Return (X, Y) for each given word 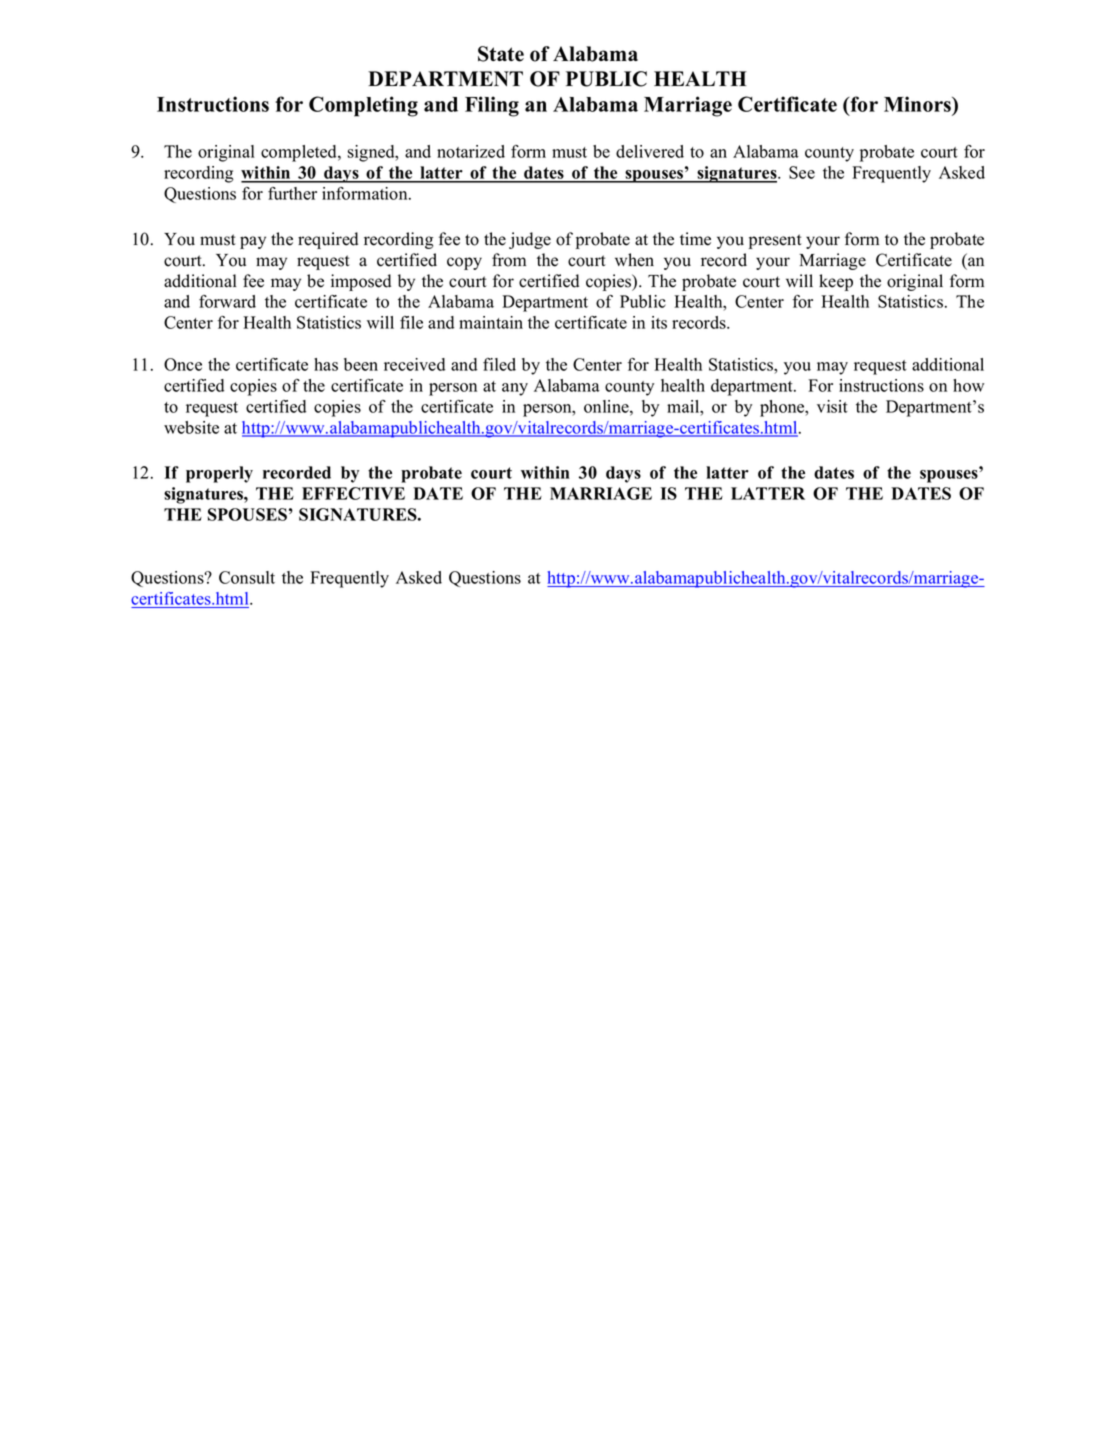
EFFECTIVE (353, 493)
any (515, 389)
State (501, 54)
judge (530, 240)
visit (832, 406)
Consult (247, 577)
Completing (363, 106)
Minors (918, 104)
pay (253, 242)
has (326, 364)
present (775, 241)
